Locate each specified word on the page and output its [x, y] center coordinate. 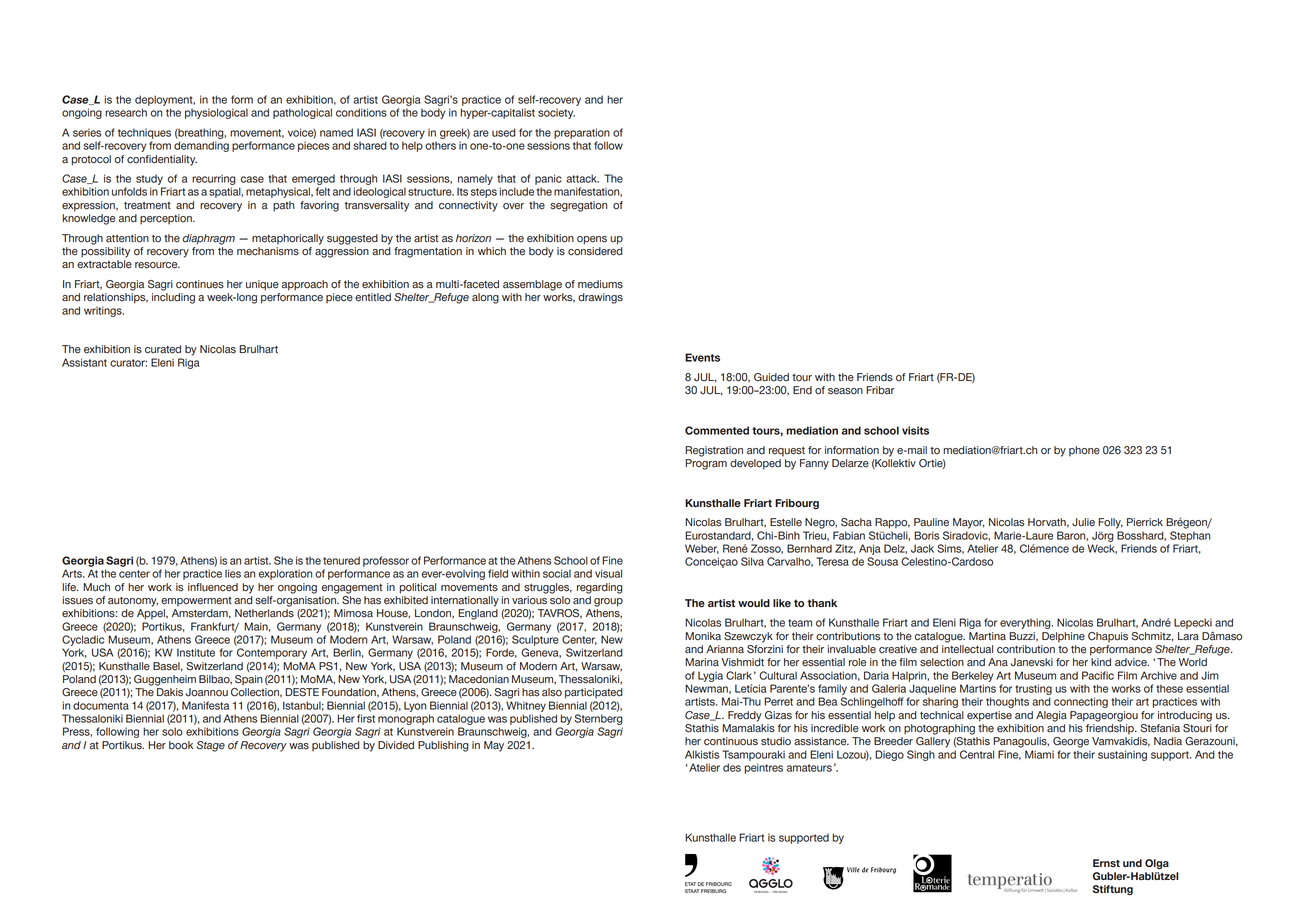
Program [706, 464]
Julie [1083, 522]
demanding [201, 146]
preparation [582, 133]
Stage [210, 746]
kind [1101, 662]
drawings [600, 298]
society [556, 113]
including [173, 298]
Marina [702, 662]
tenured [341, 560]
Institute [196, 652]
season [845, 391]
